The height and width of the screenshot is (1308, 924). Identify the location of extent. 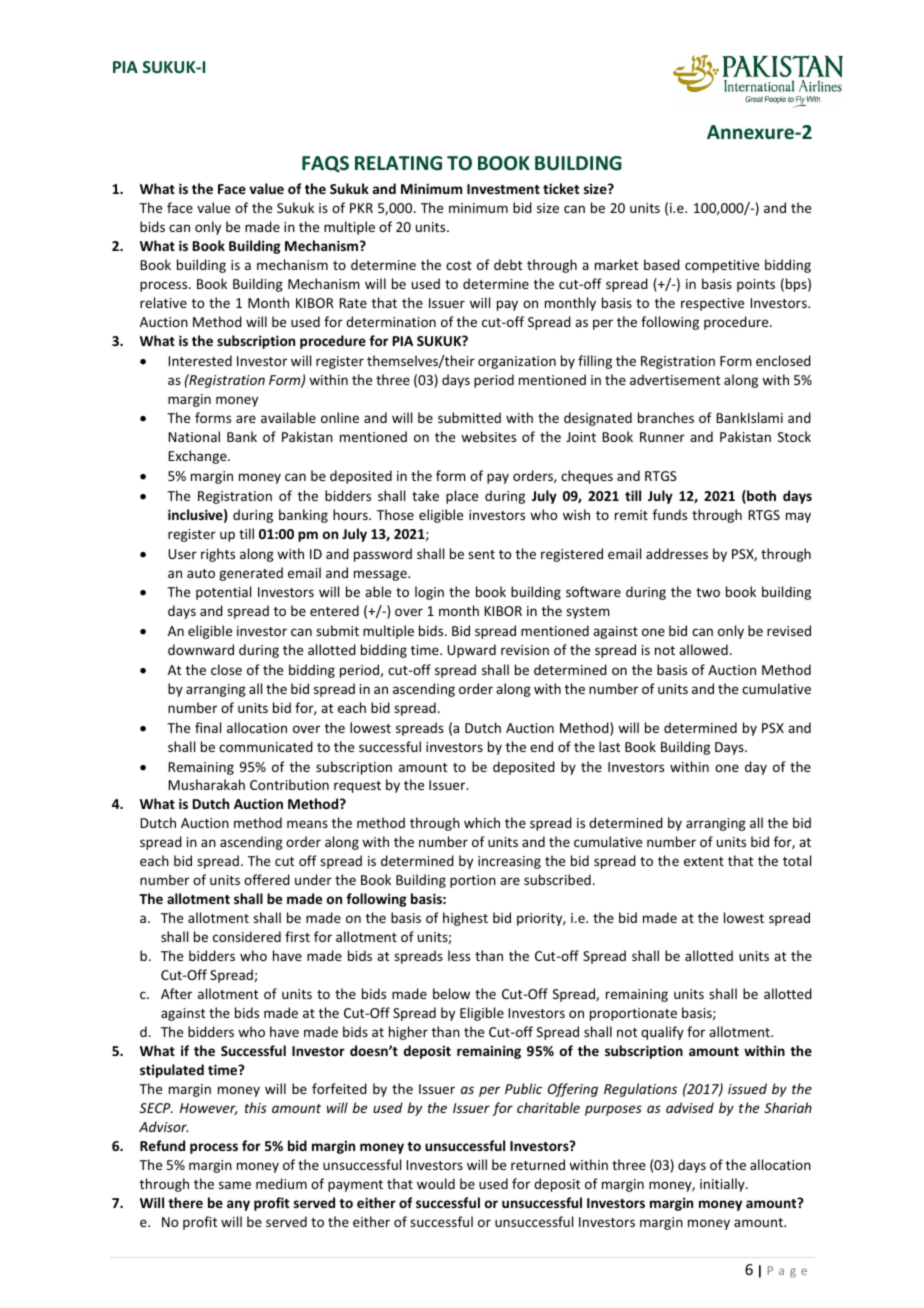
(704, 861).
